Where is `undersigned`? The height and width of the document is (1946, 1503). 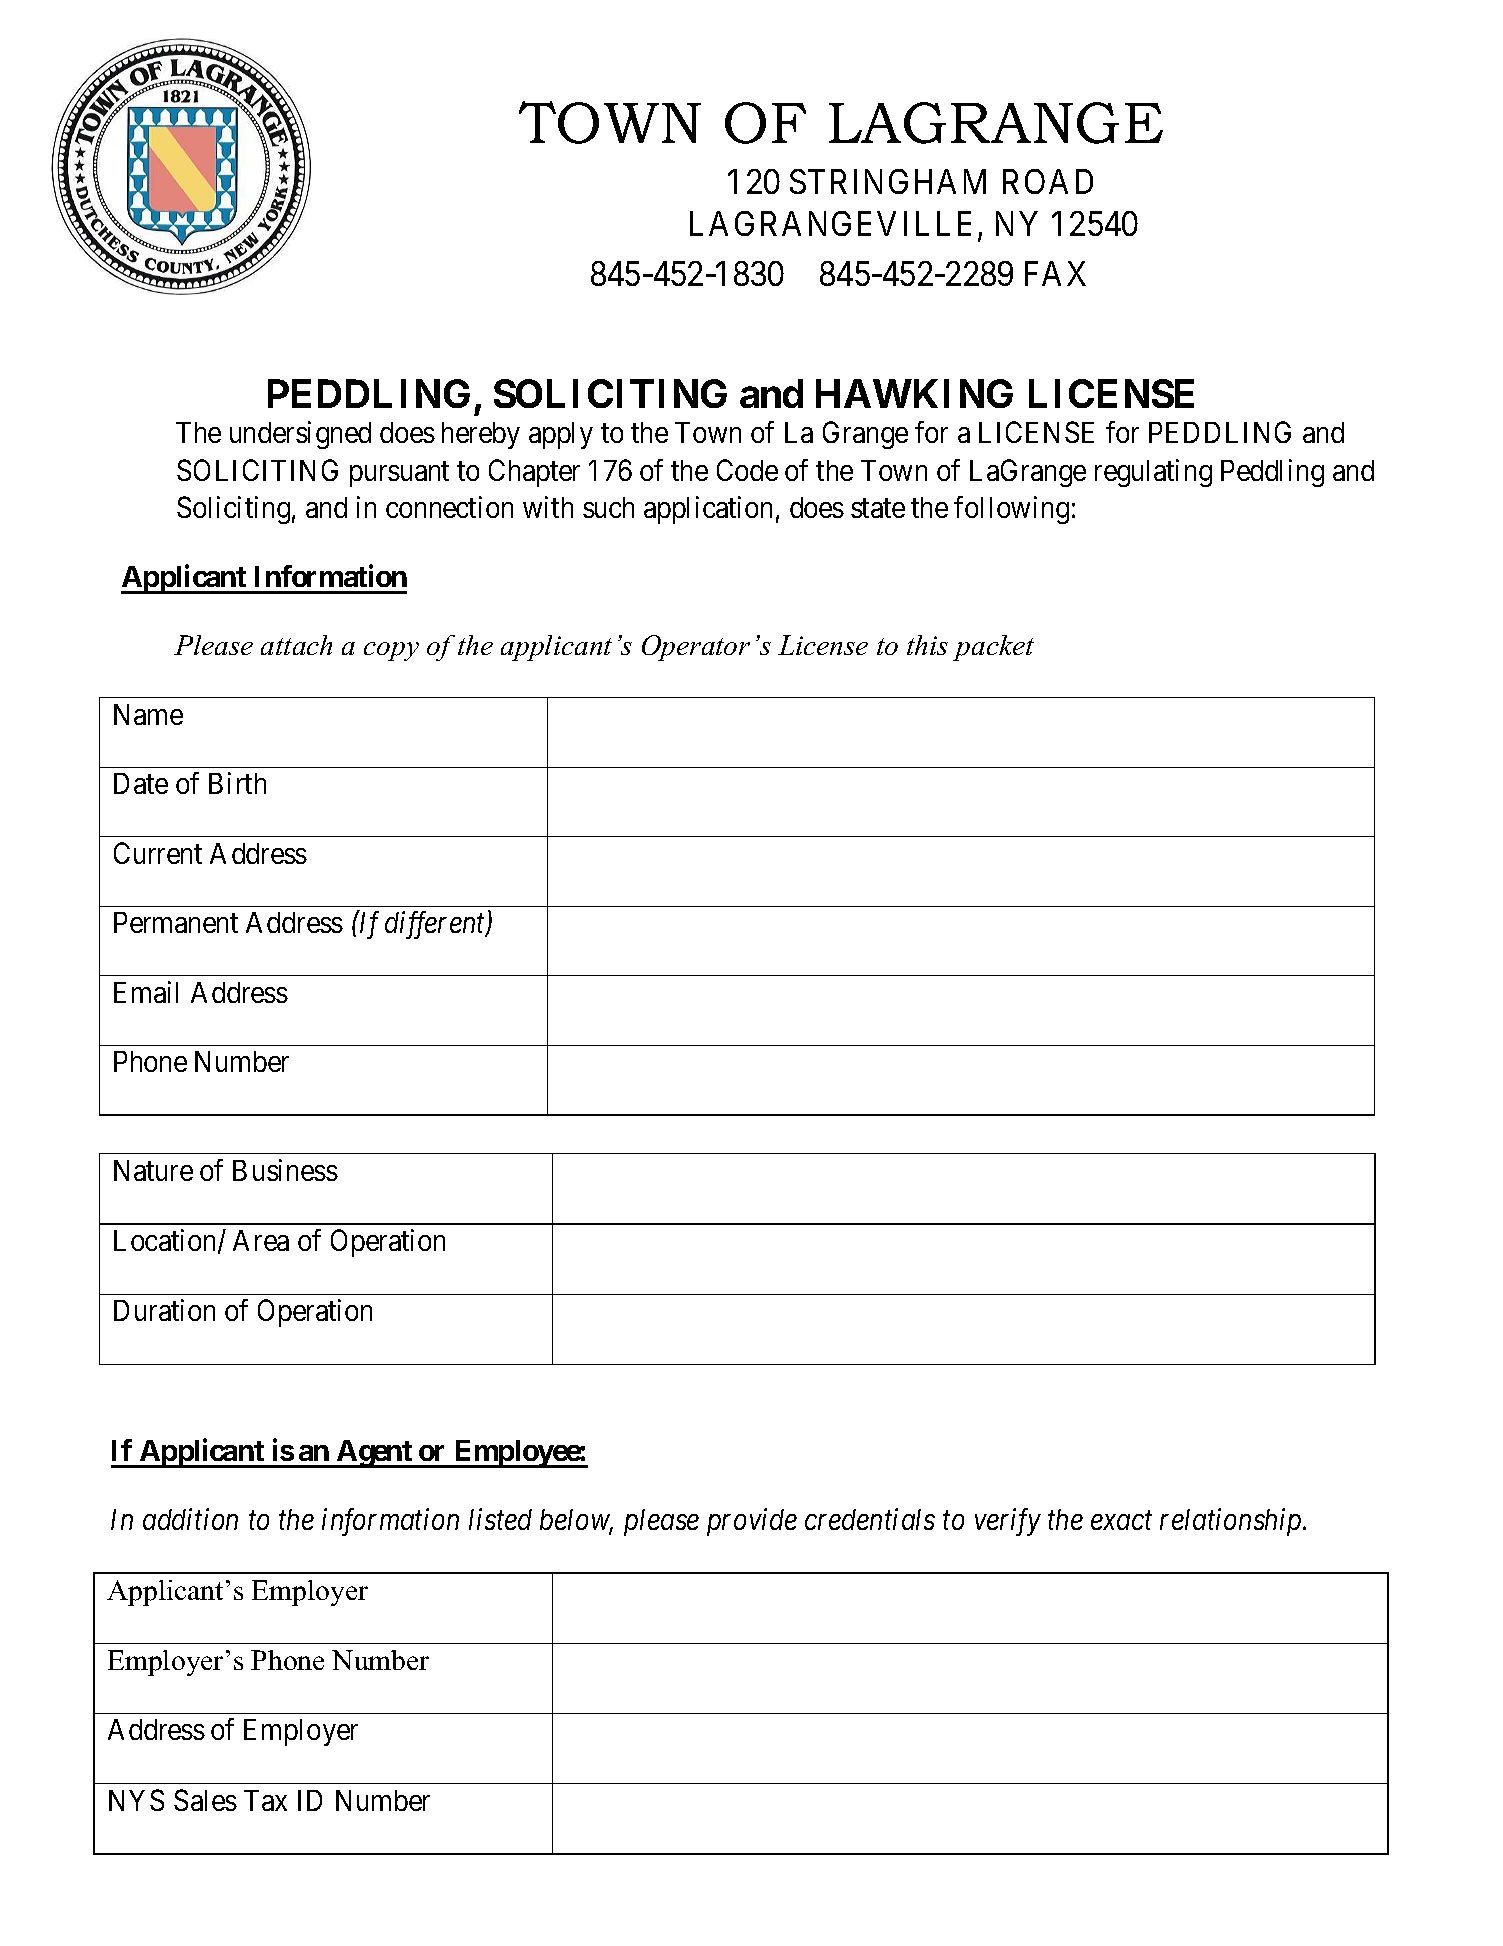 undersigned is located at coordinates (300, 435).
